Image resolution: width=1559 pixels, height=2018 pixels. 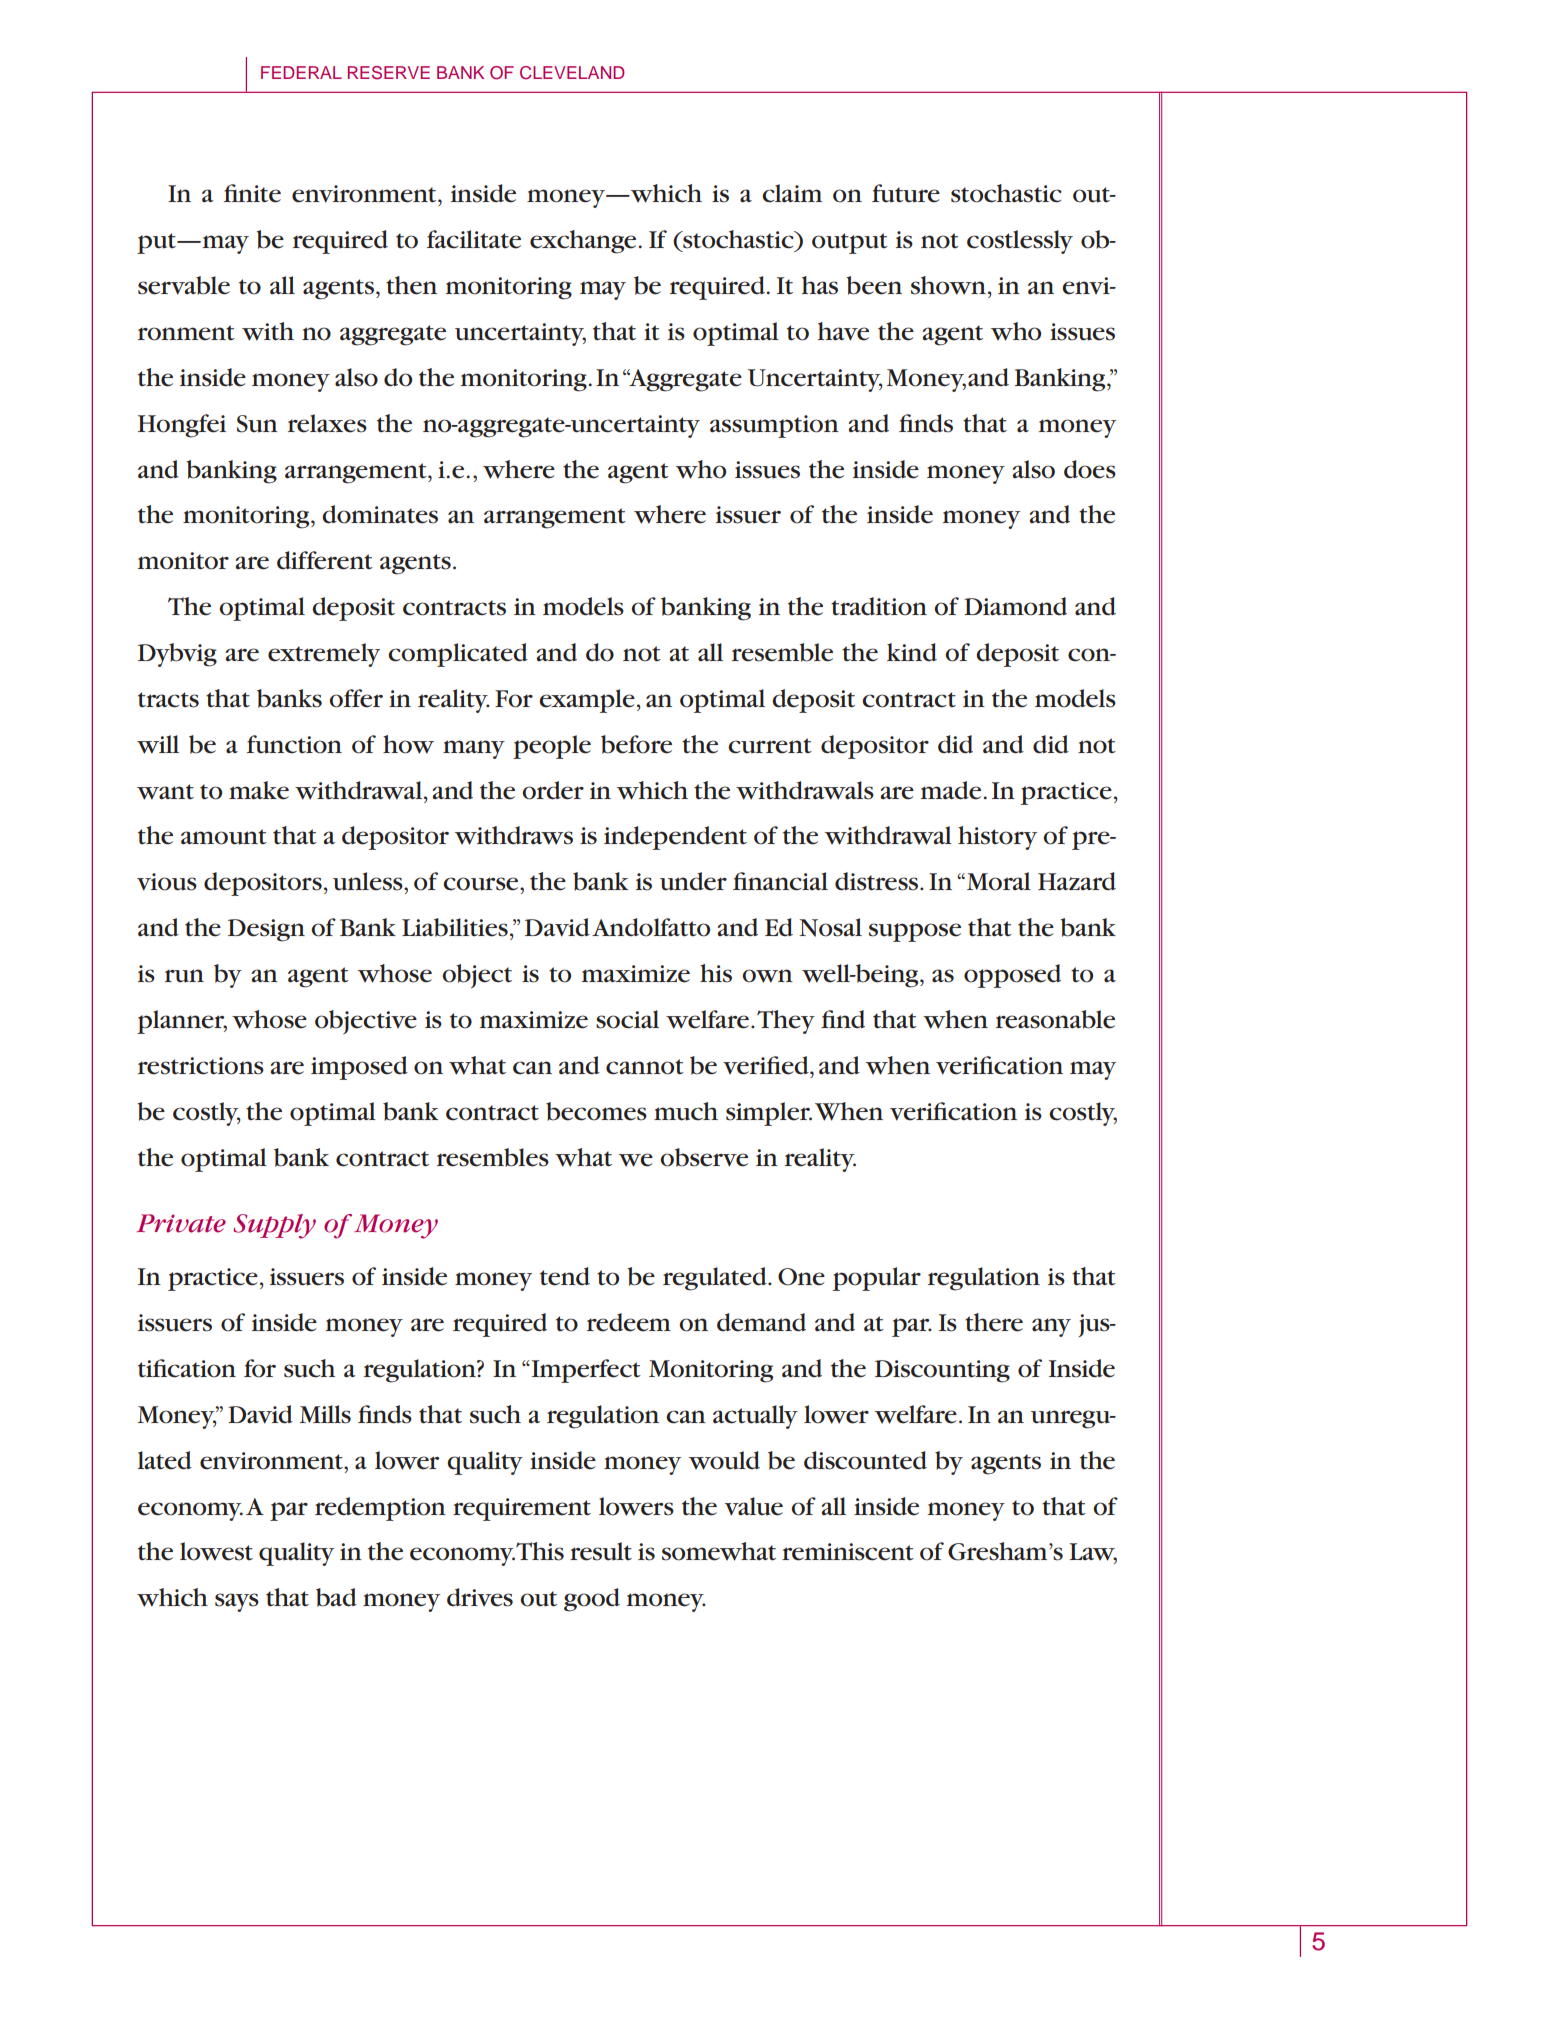 I want to click on FEDERAL, so click(x=301, y=72).
